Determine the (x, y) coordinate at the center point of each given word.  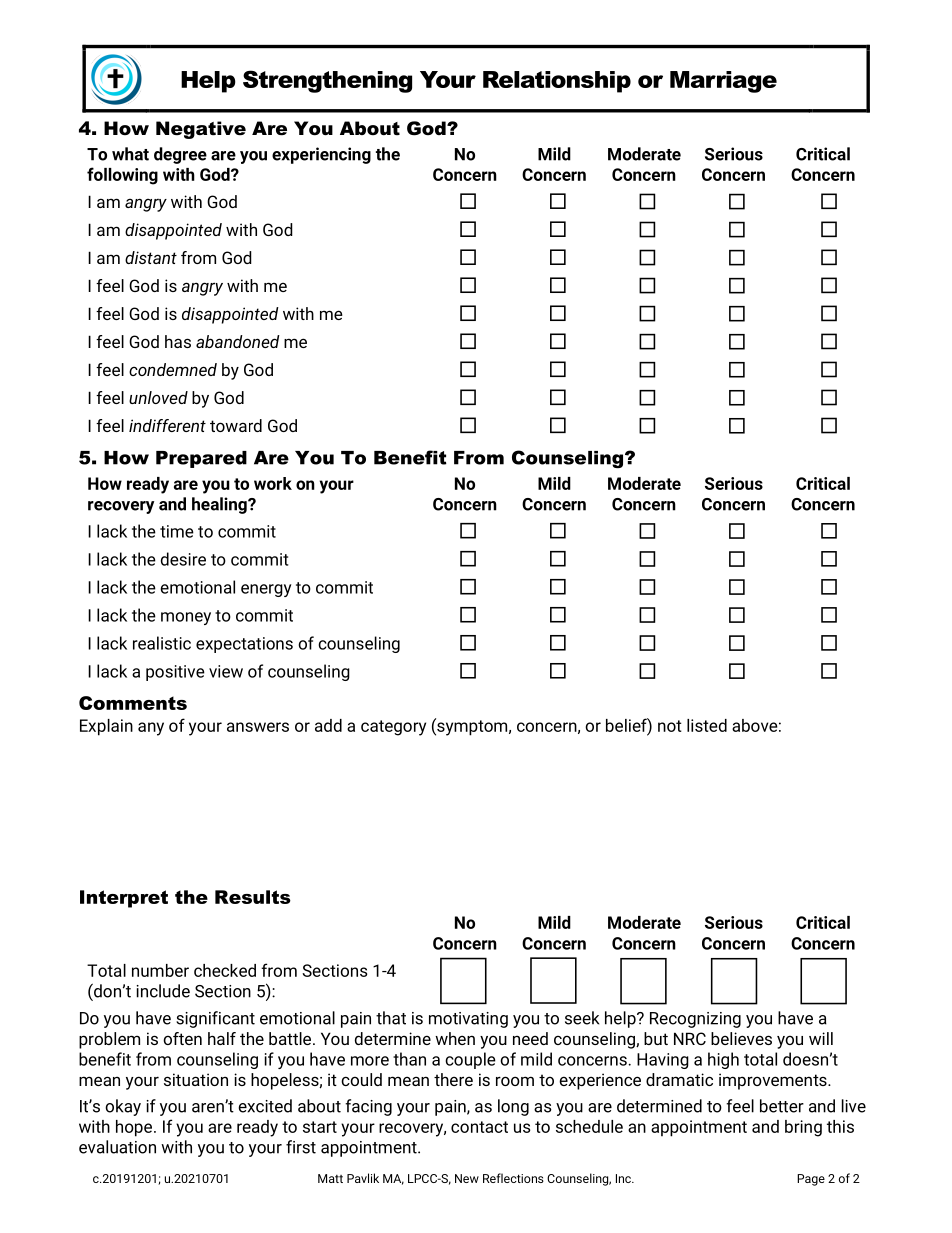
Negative (201, 130)
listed (707, 725)
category (393, 728)
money (186, 618)
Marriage (723, 82)
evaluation (117, 1147)
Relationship (557, 82)
